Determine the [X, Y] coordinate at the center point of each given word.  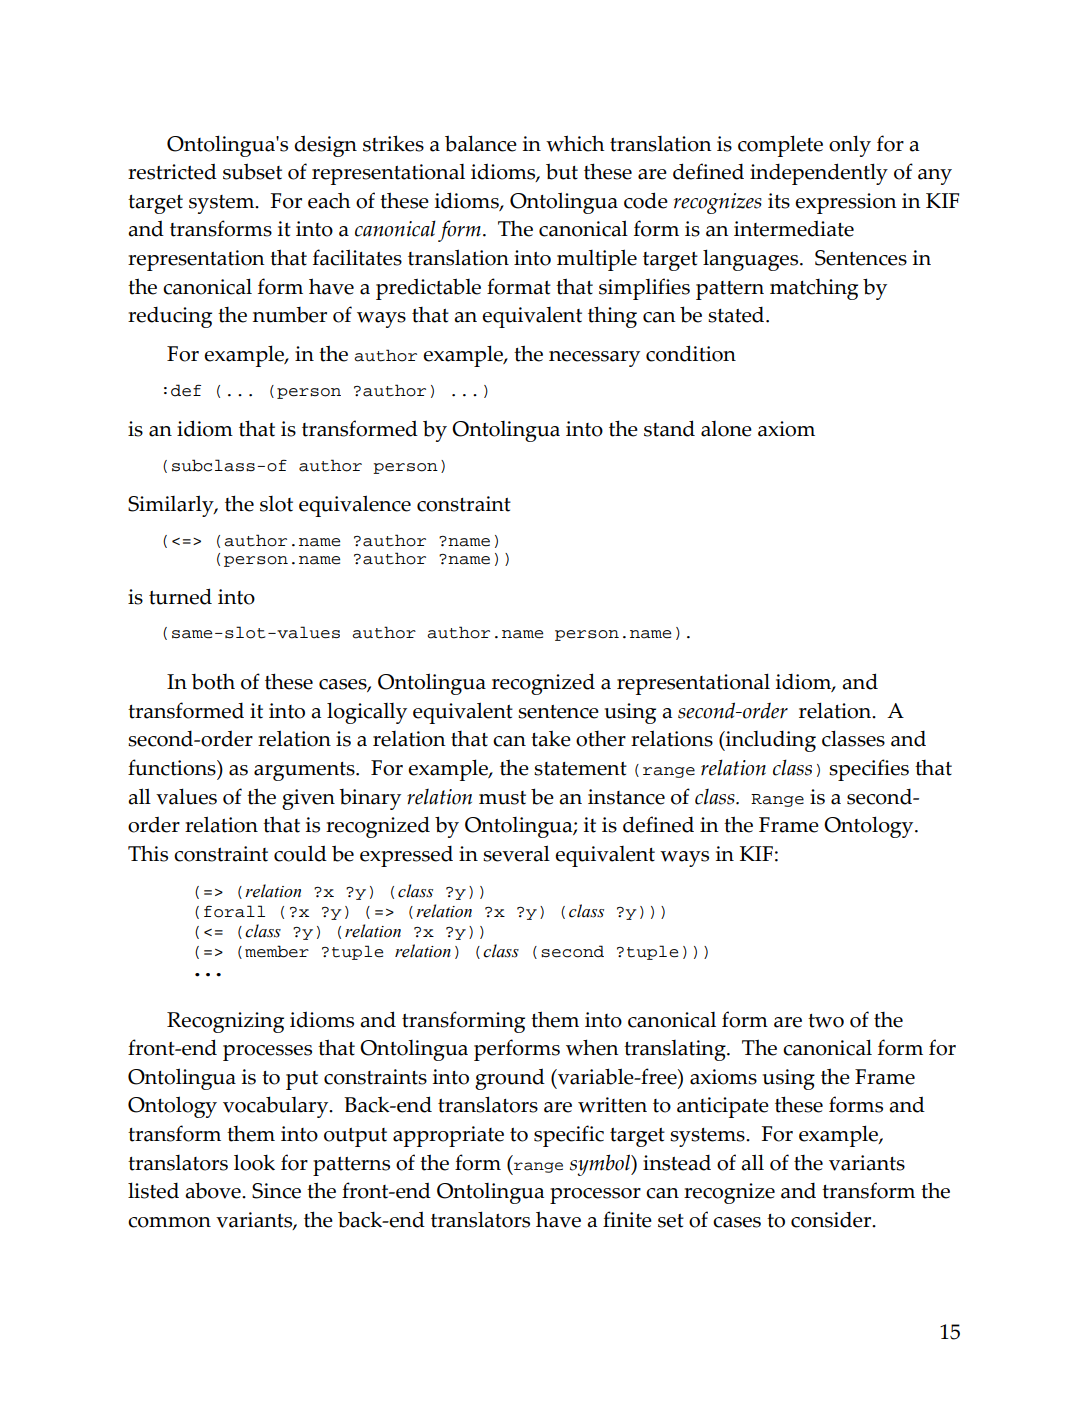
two [826, 1021]
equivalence [355, 506]
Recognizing [225, 1022]
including [770, 741]
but [562, 171]
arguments [305, 771]
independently [819, 174]
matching [814, 289]
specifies [869, 770]
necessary [594, 359]
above [214, 1190]
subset [252, 171]
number [290, 315]
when [592, 1047]
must [502, 798]
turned [180, 596]
